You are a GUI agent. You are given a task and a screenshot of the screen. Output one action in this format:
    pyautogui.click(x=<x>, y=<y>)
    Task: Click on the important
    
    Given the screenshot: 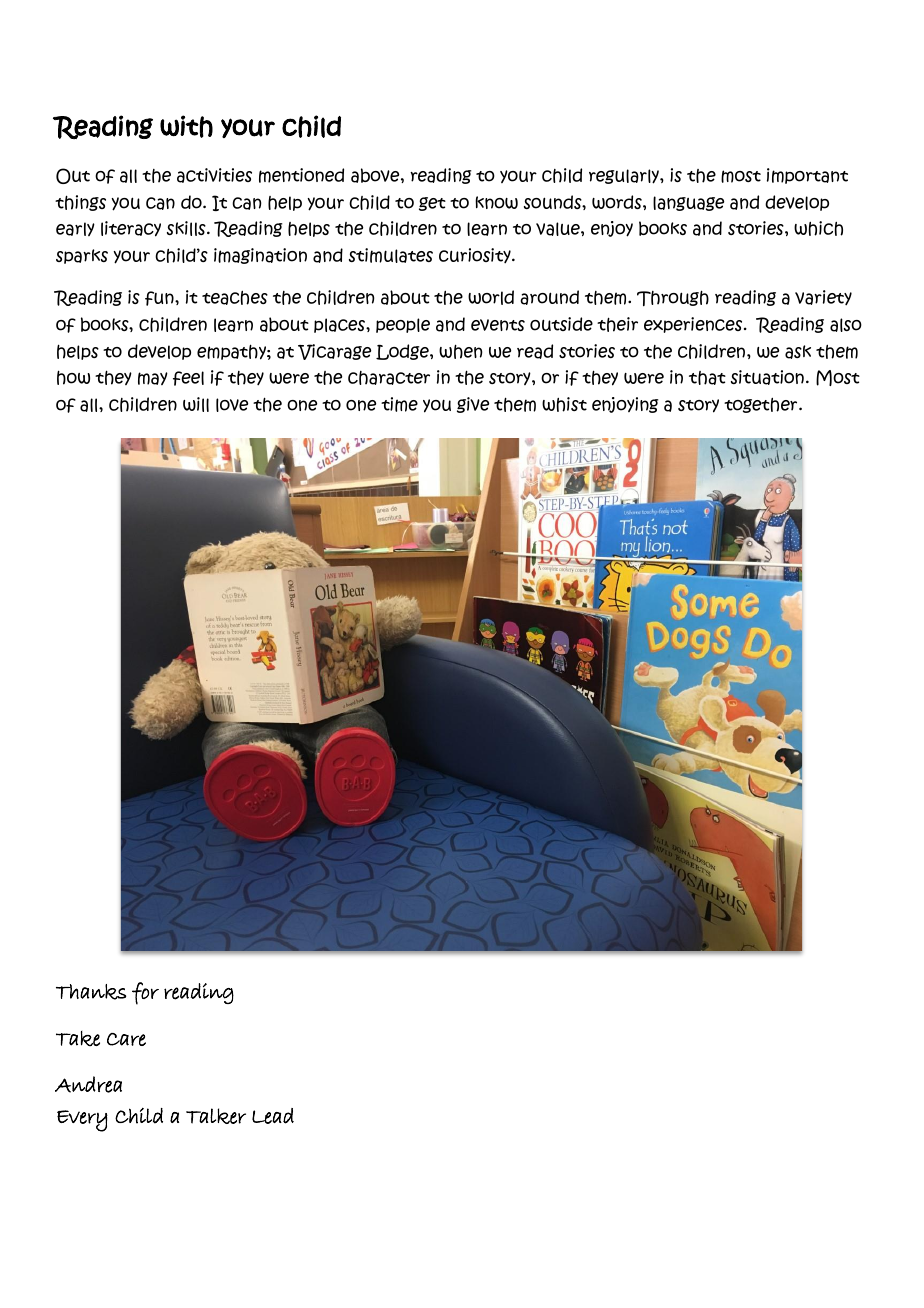 What is the action you would take?
    pyautogui.click(x=807, y=176)
